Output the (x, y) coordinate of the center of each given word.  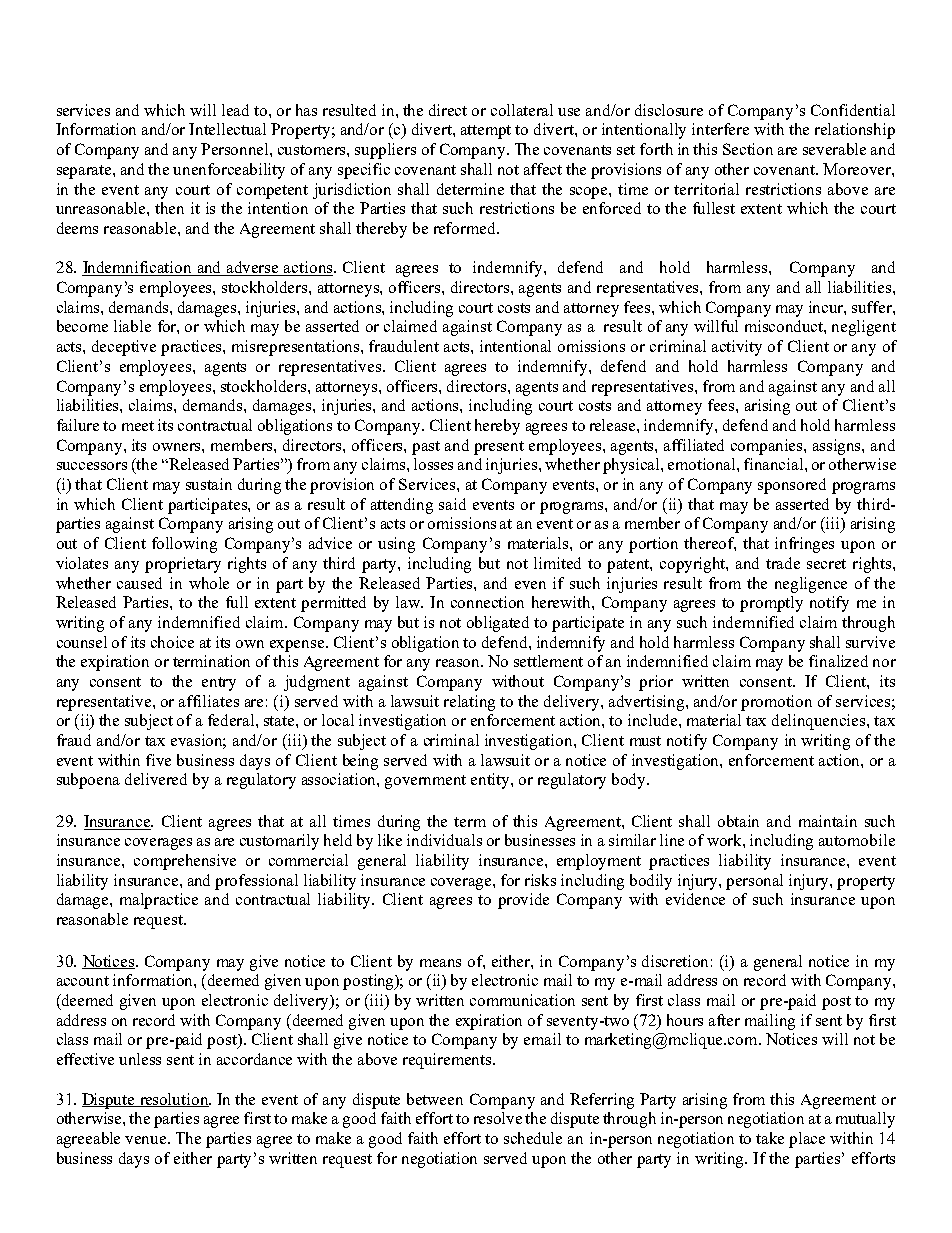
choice (172, 642)
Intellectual (227, 129)
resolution (174, 1100)
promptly (771, 604)
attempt (486, 132)
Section (748, 149)
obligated (498, 624)
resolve (498, 1118)
